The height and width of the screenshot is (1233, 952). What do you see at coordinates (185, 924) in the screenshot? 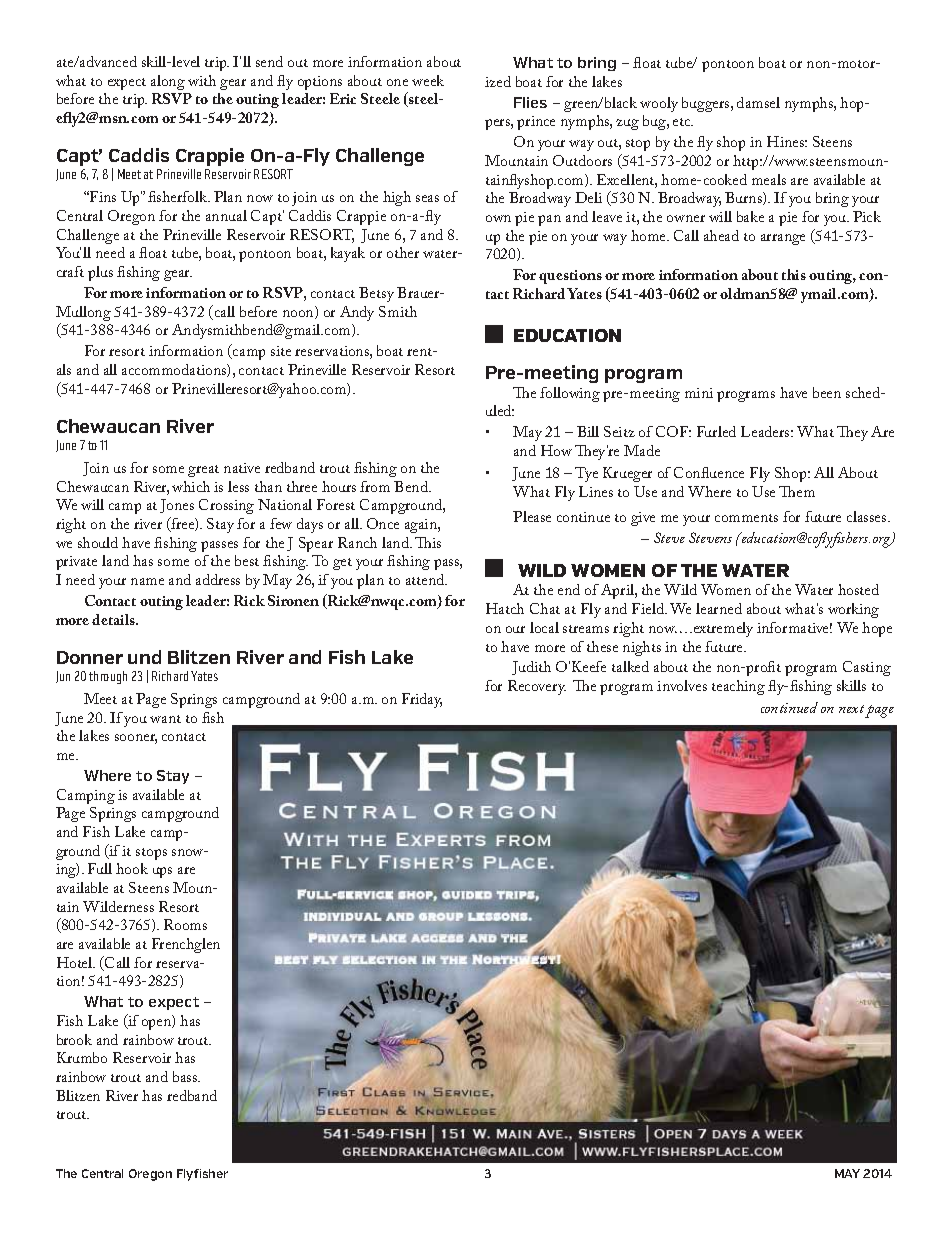
I see `Rooms` at bounding box center [185, 924].
